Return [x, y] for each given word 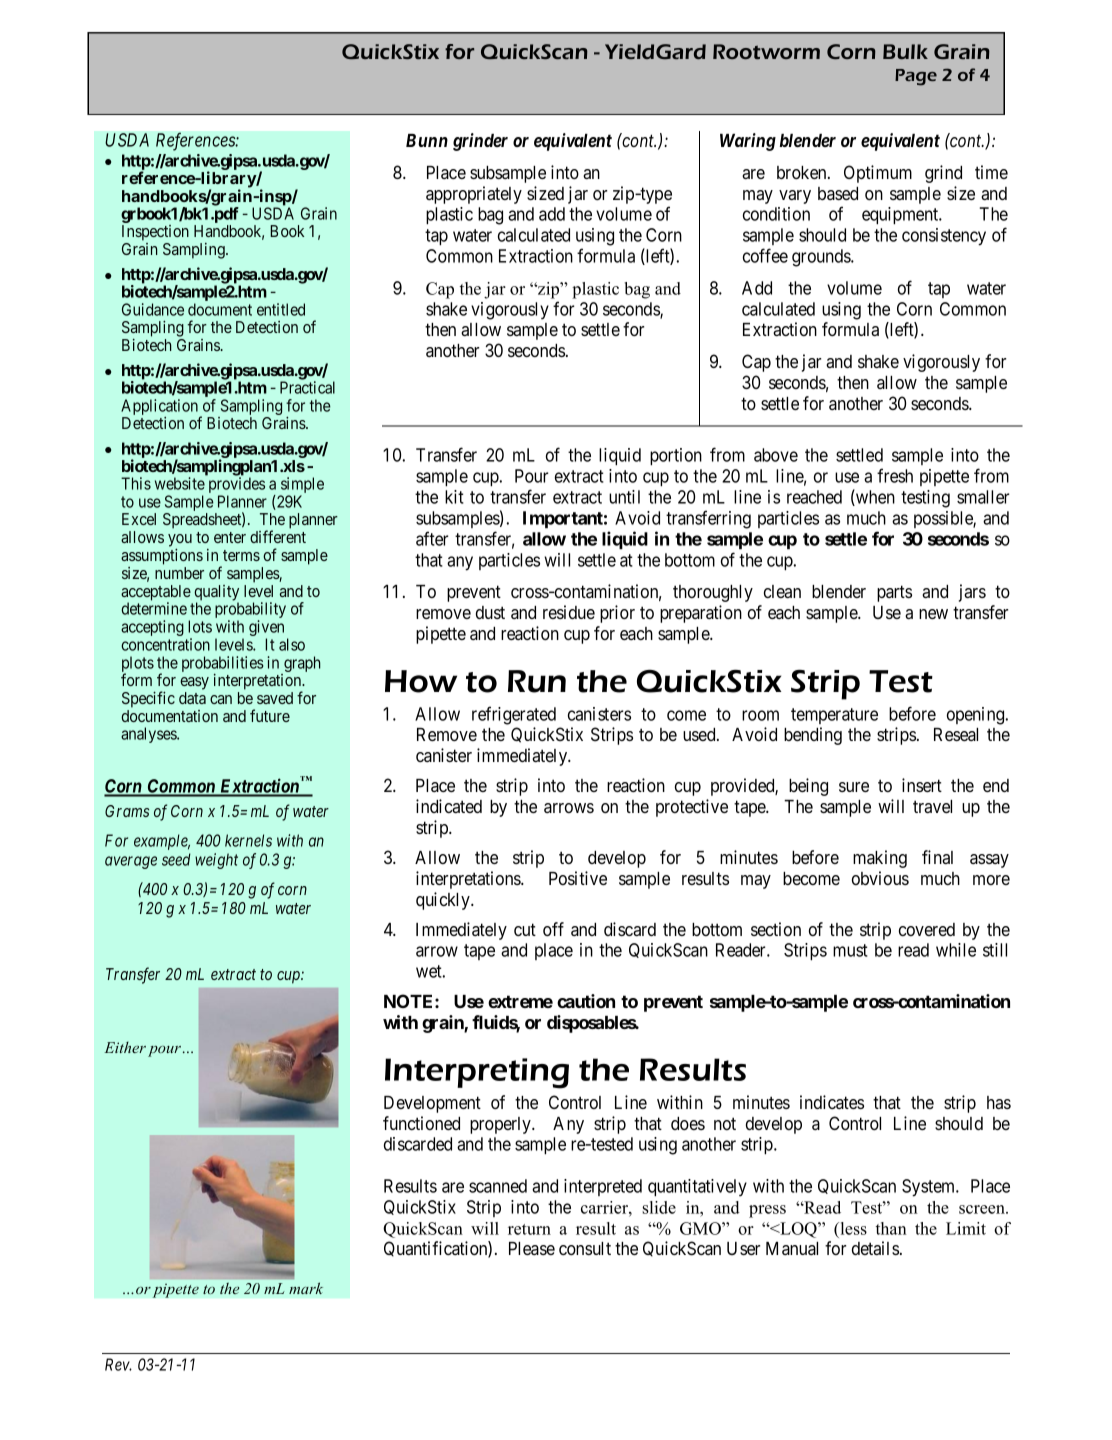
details [875, 1248]
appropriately [474, 195]
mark [306, 1288]
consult [585, 1248]
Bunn [427, 140]
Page [916, 77]
